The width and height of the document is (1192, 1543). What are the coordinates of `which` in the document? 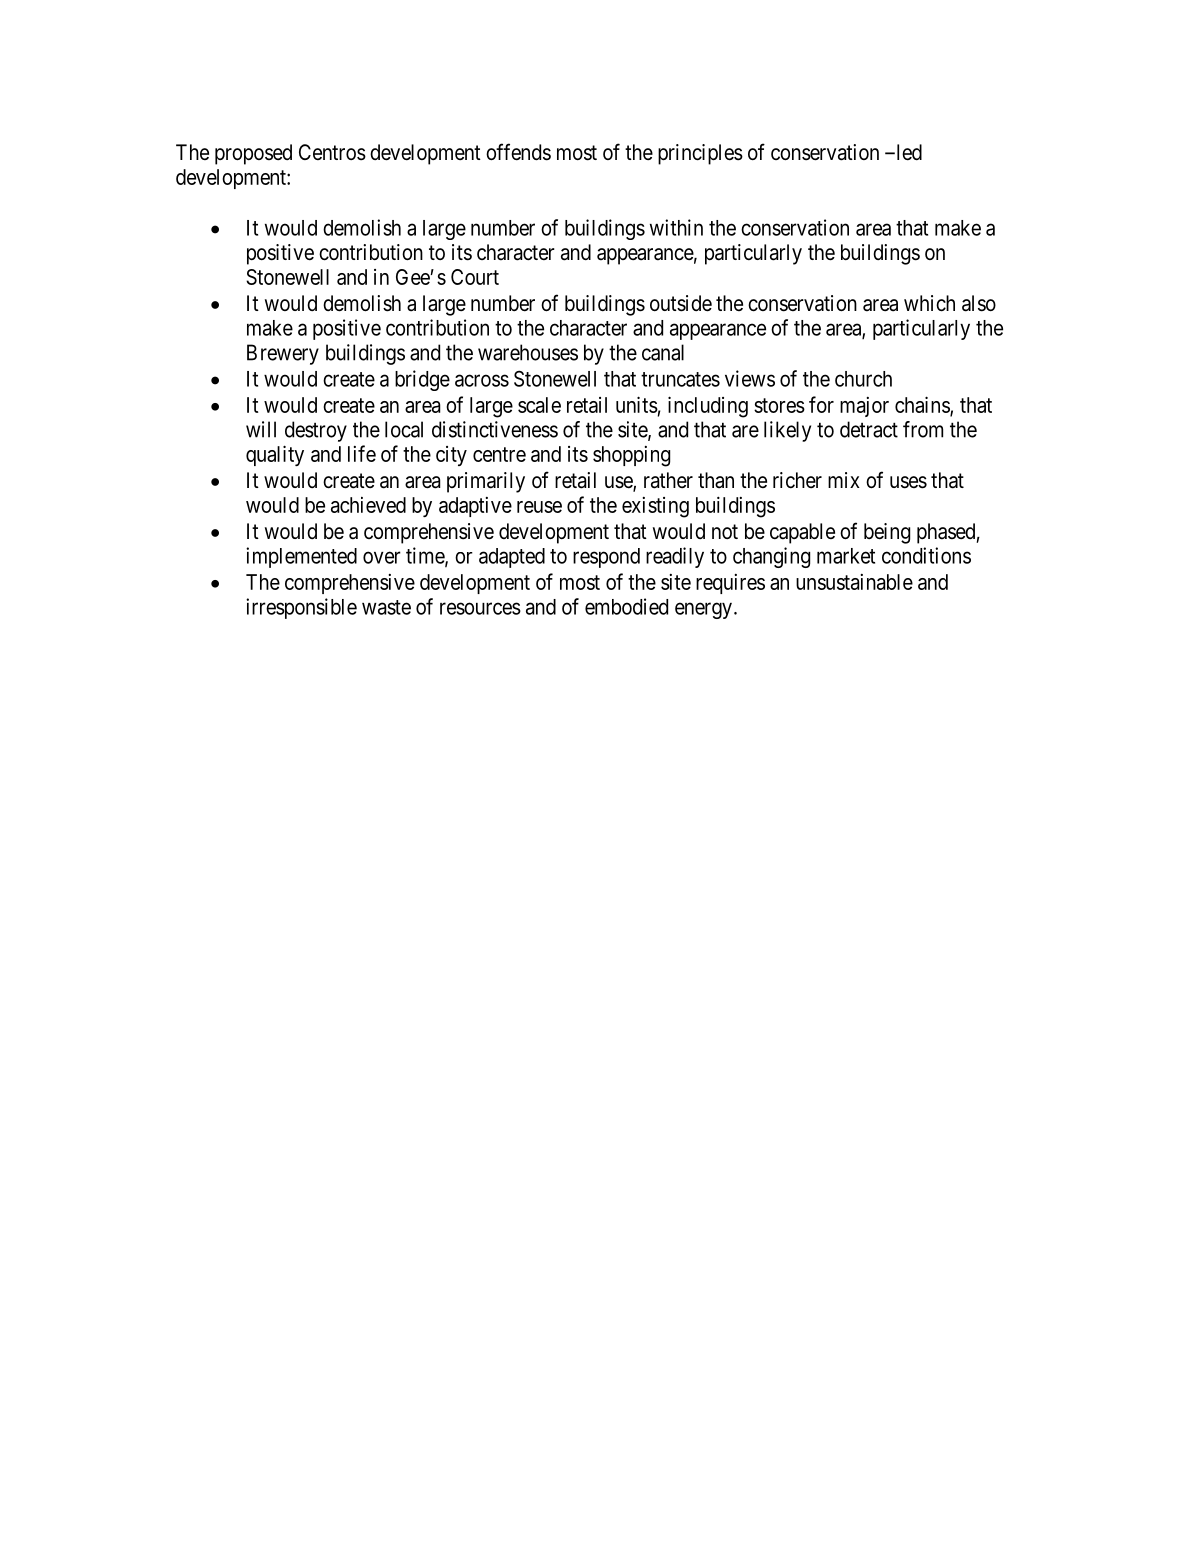 It's located at (929, 303).
